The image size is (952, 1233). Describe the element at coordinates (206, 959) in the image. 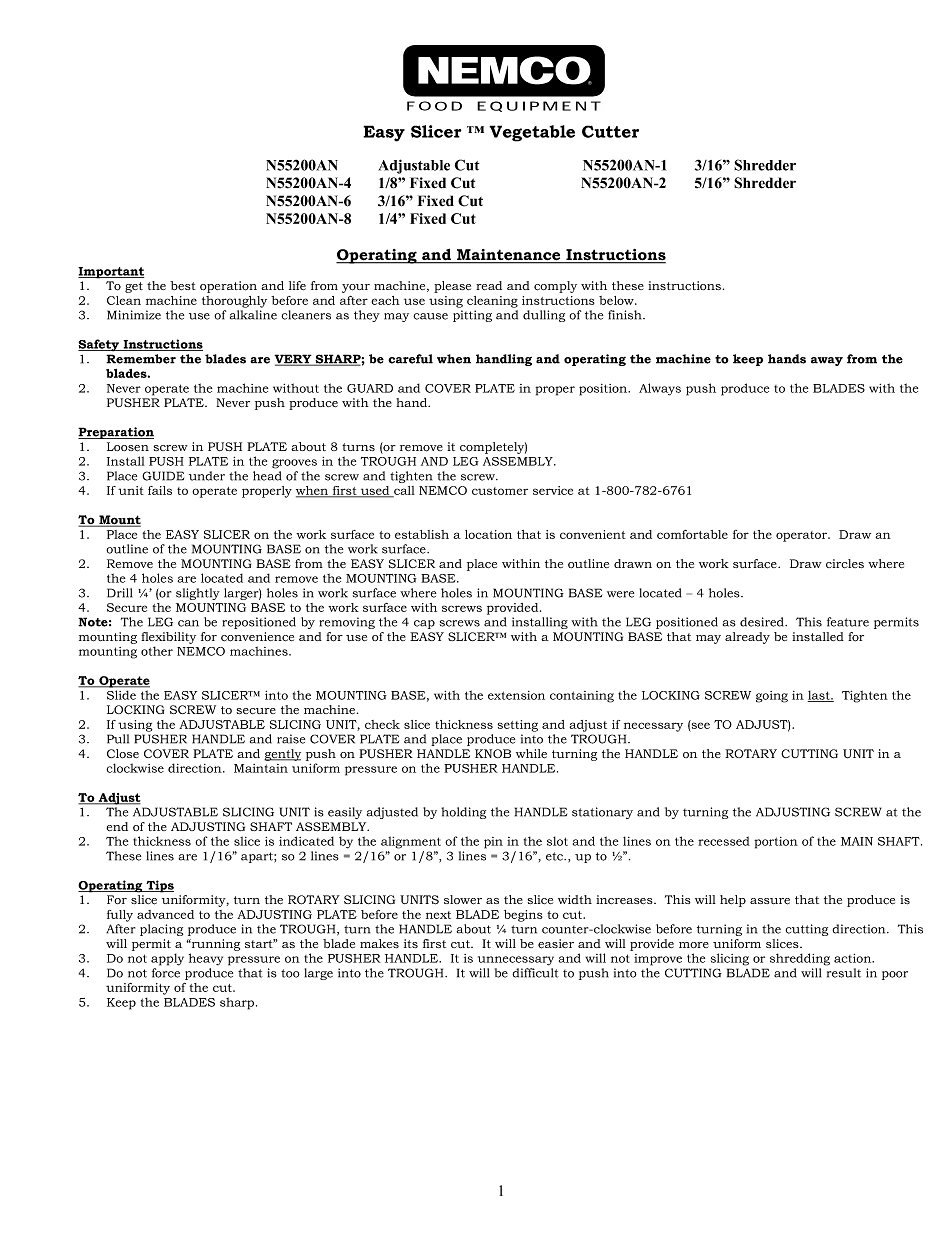

I see `heavy` at that location.
